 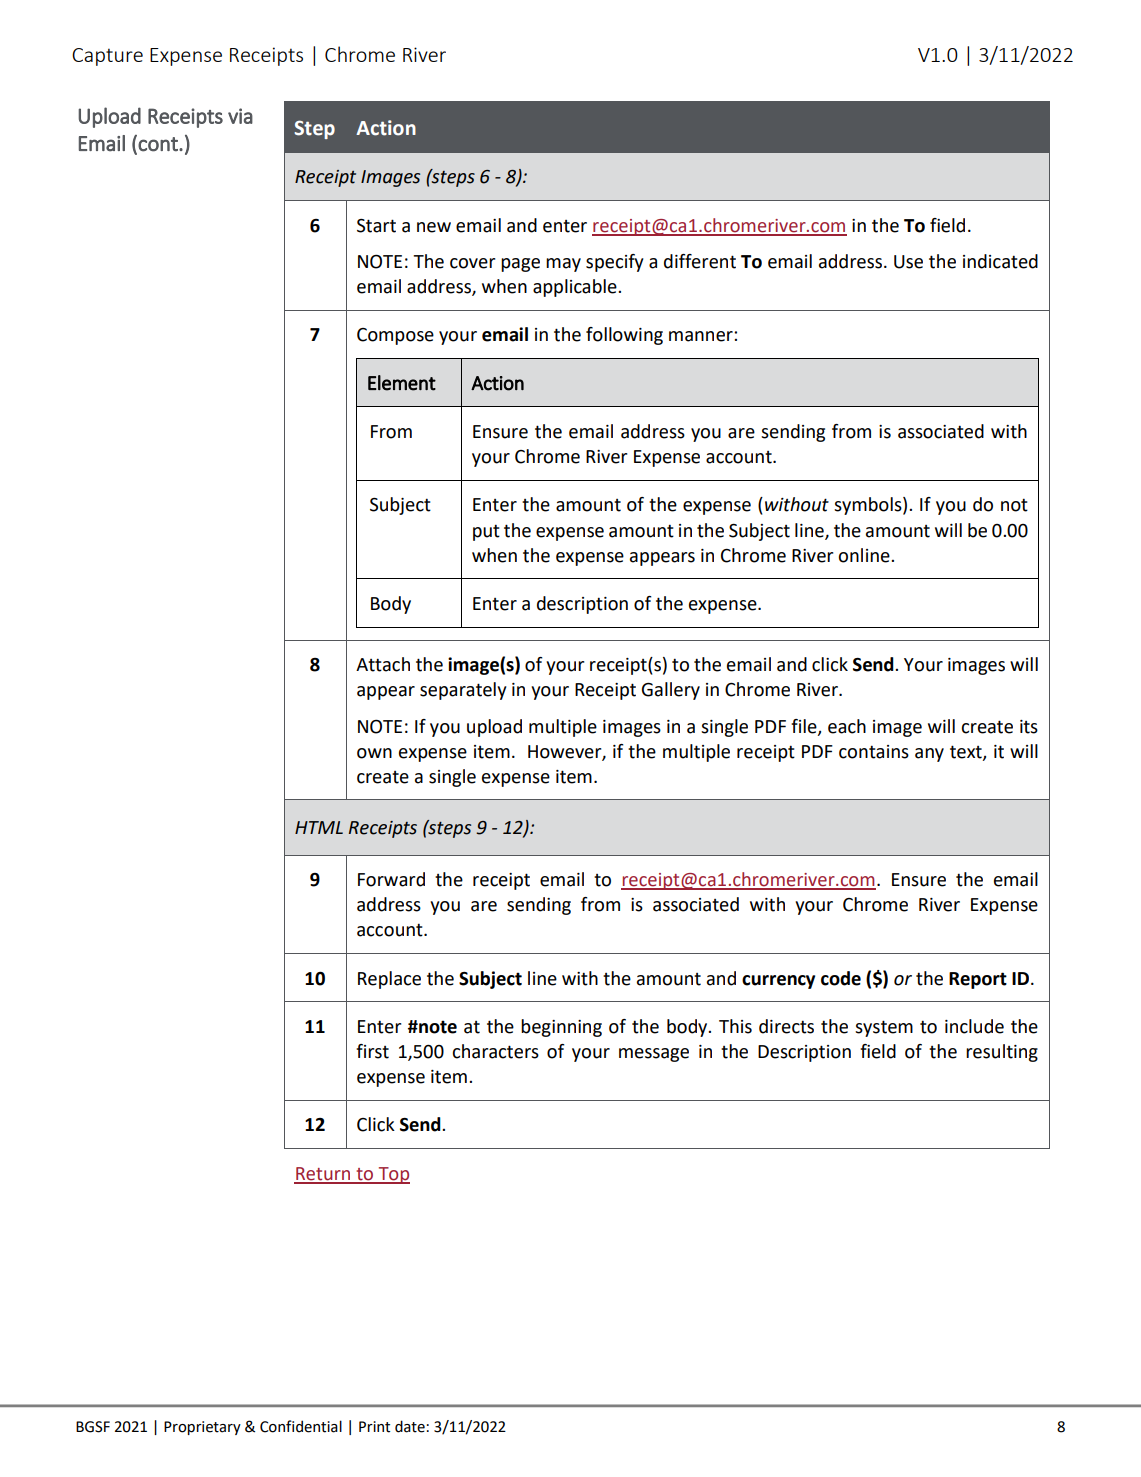 I want to click on Report, so click(x=978, y=980).
